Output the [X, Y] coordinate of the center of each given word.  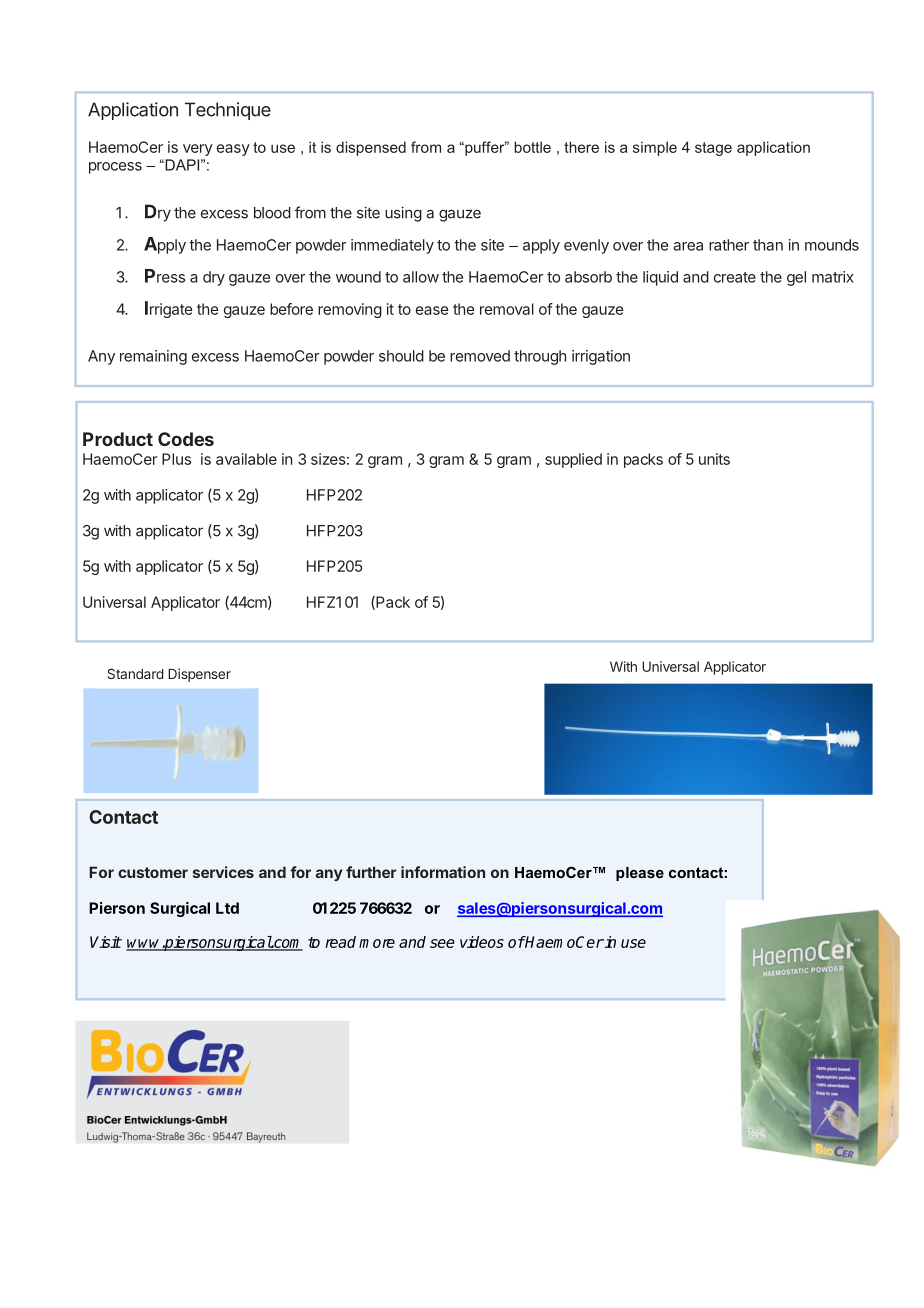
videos [482, 942]
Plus [176, 459]
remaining [153, 357]
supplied [573, 460]
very [198, 150]
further [371, 872]
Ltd [227, 908]
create [735, 277]
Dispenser [199, 675]
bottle [532, 147]
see [442, 943]
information [443, 872]
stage [713, 149]
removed [480, 356]
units [714, 459]
